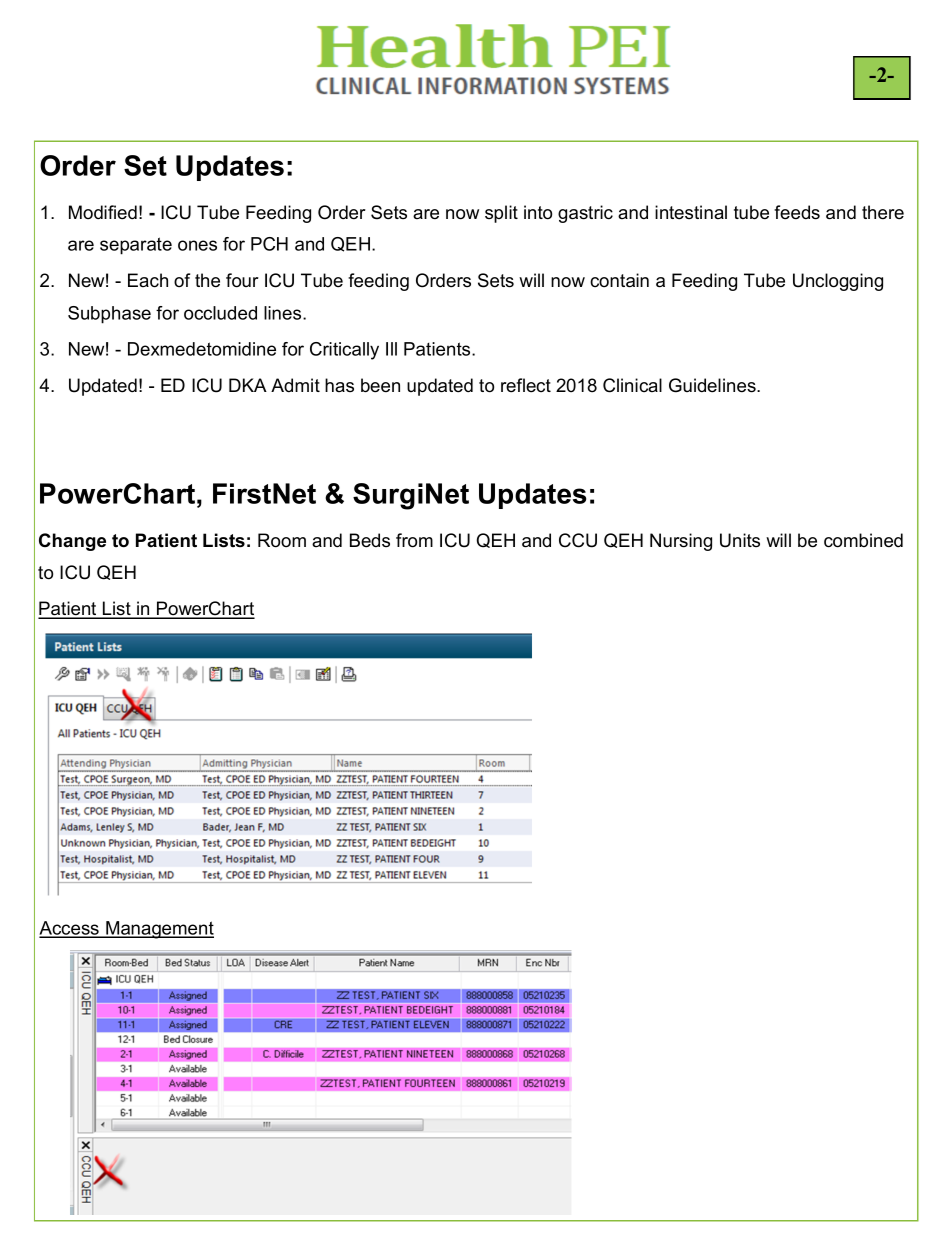 The width and height of the document is (952, 1233). What do you see at coordinates (70, 929) in the document?
I see `Access` at bounding box center [70, 929].
